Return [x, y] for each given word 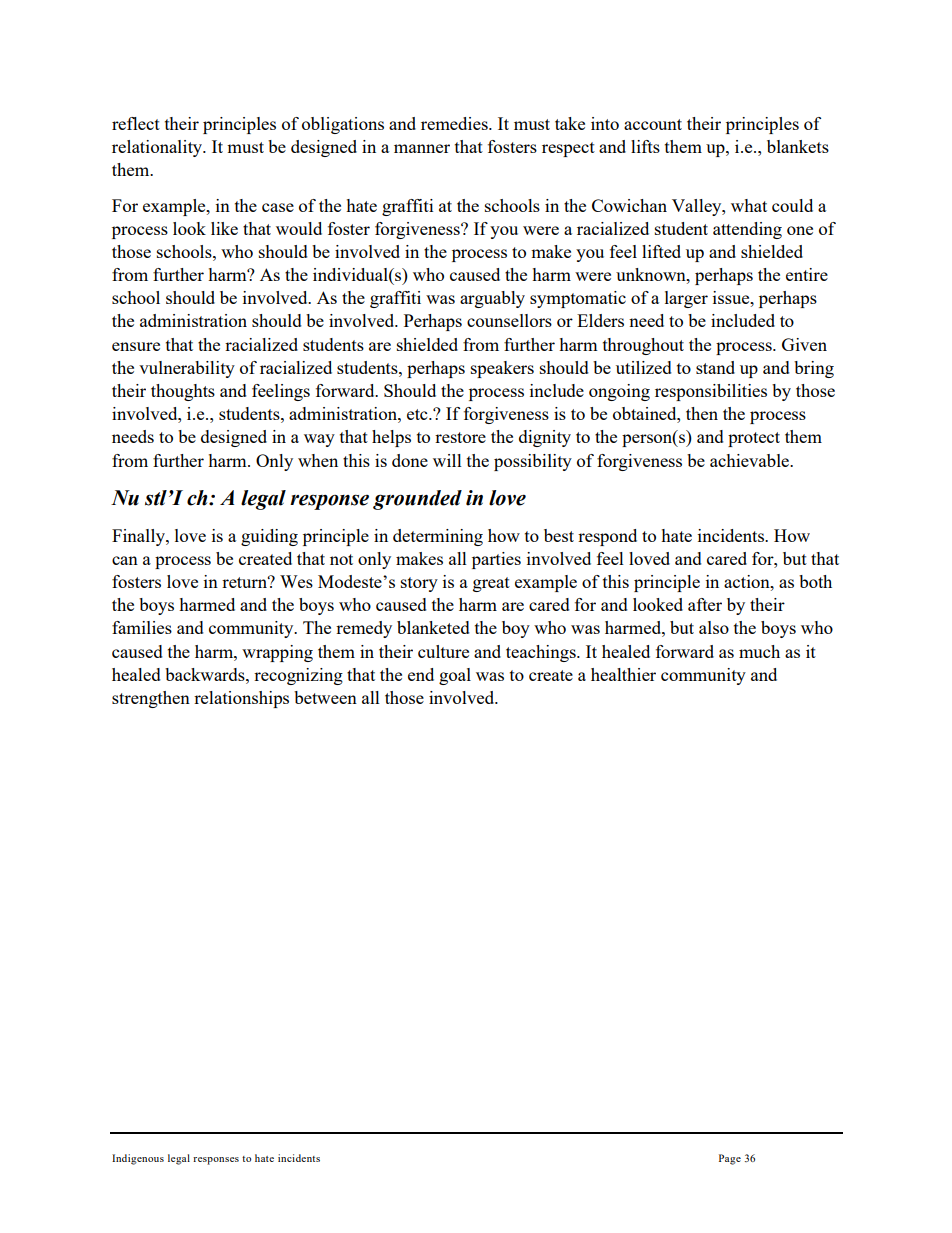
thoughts [183, 392]
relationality [158, 148]
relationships [241, 699]
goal [455, 676]
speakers [502, 369]
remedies [455, 123]
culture [443, 651]
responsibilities [711, 392]
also [714, 627]
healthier [623, 674]
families [142, 627]
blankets [798, 146]
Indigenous [138, 1159]
